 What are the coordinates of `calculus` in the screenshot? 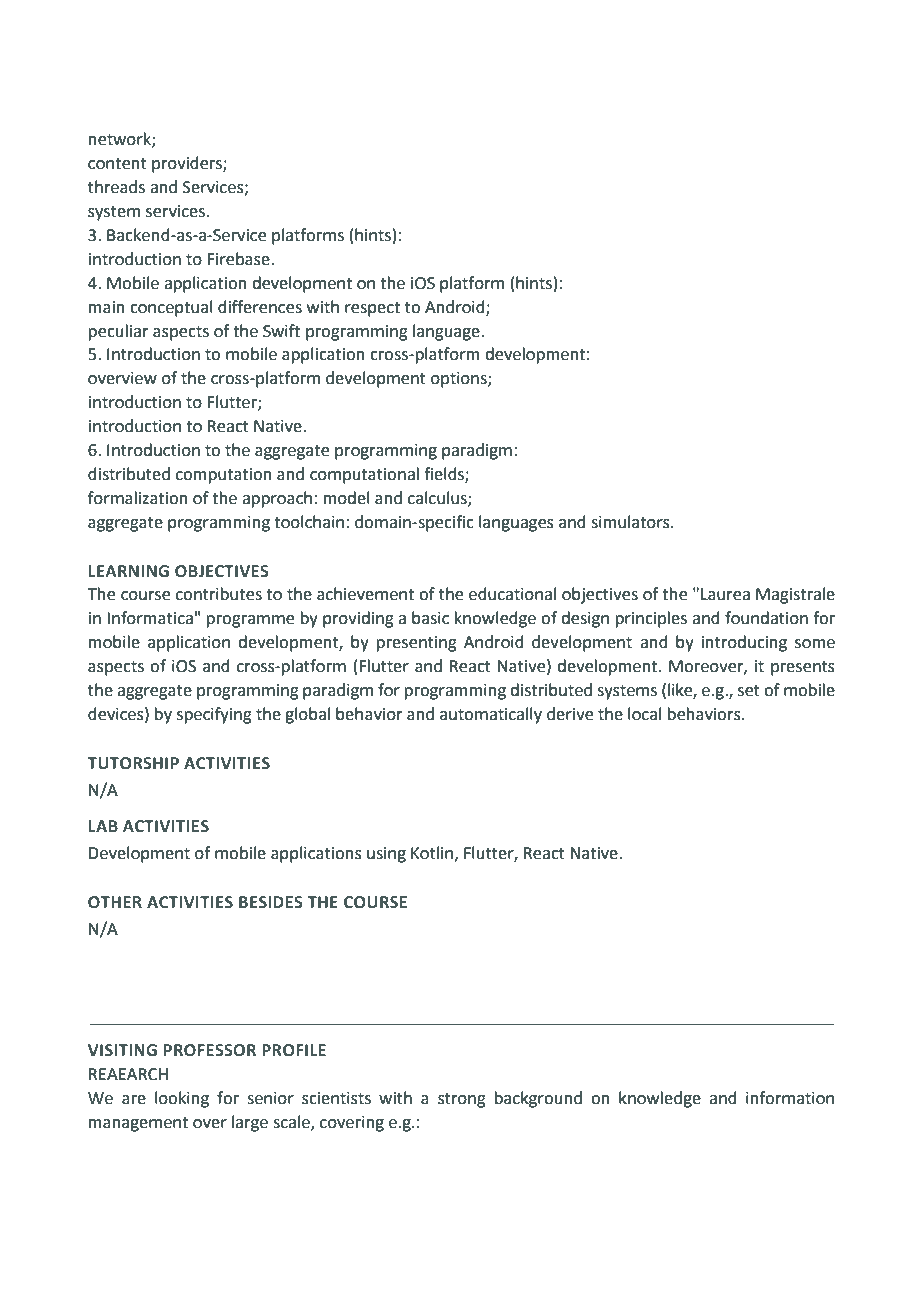 It's located at (438, 498).
